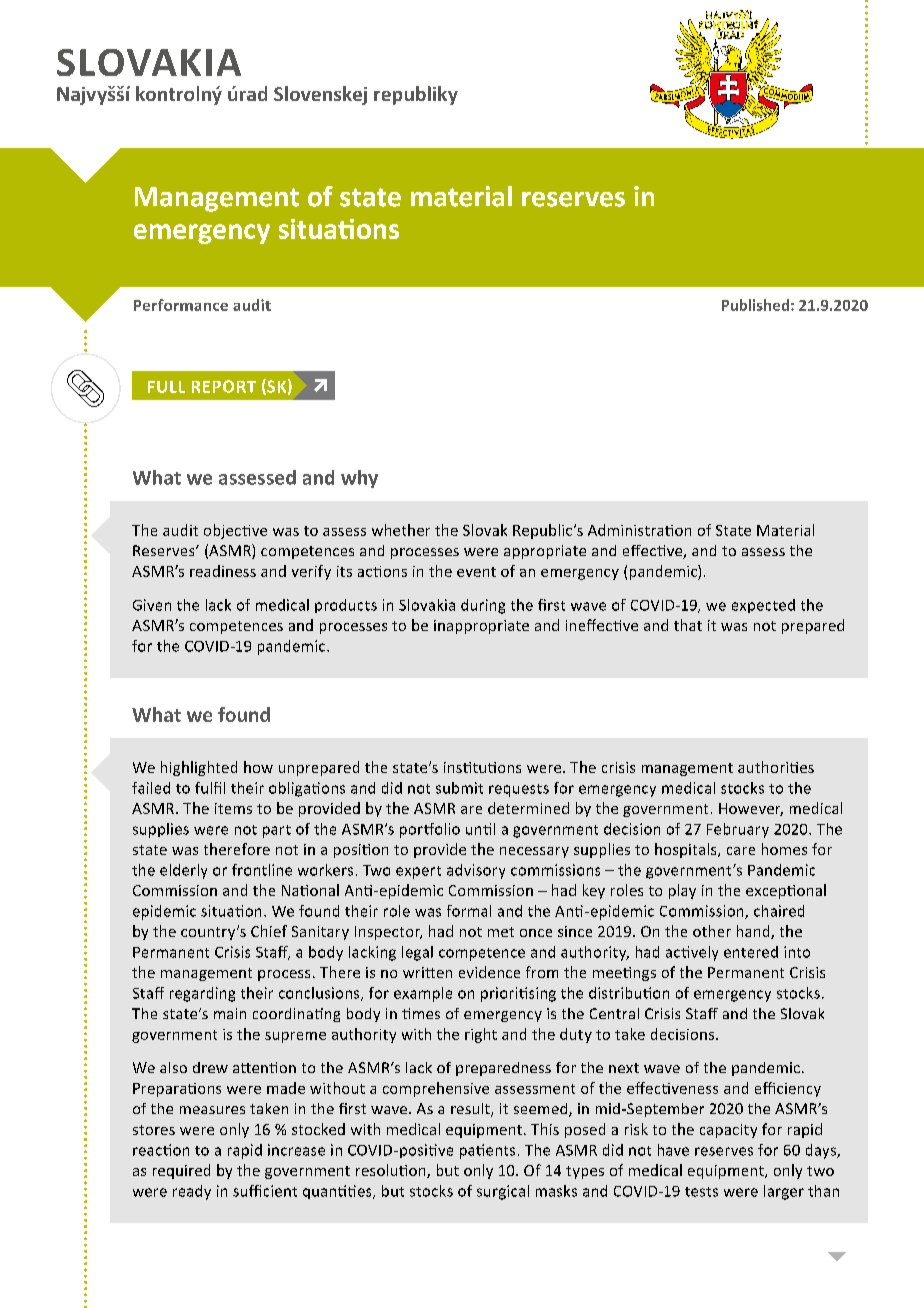 The height and width of the document is (1308, 924). I want to click on Administration, so click(639, 530).
